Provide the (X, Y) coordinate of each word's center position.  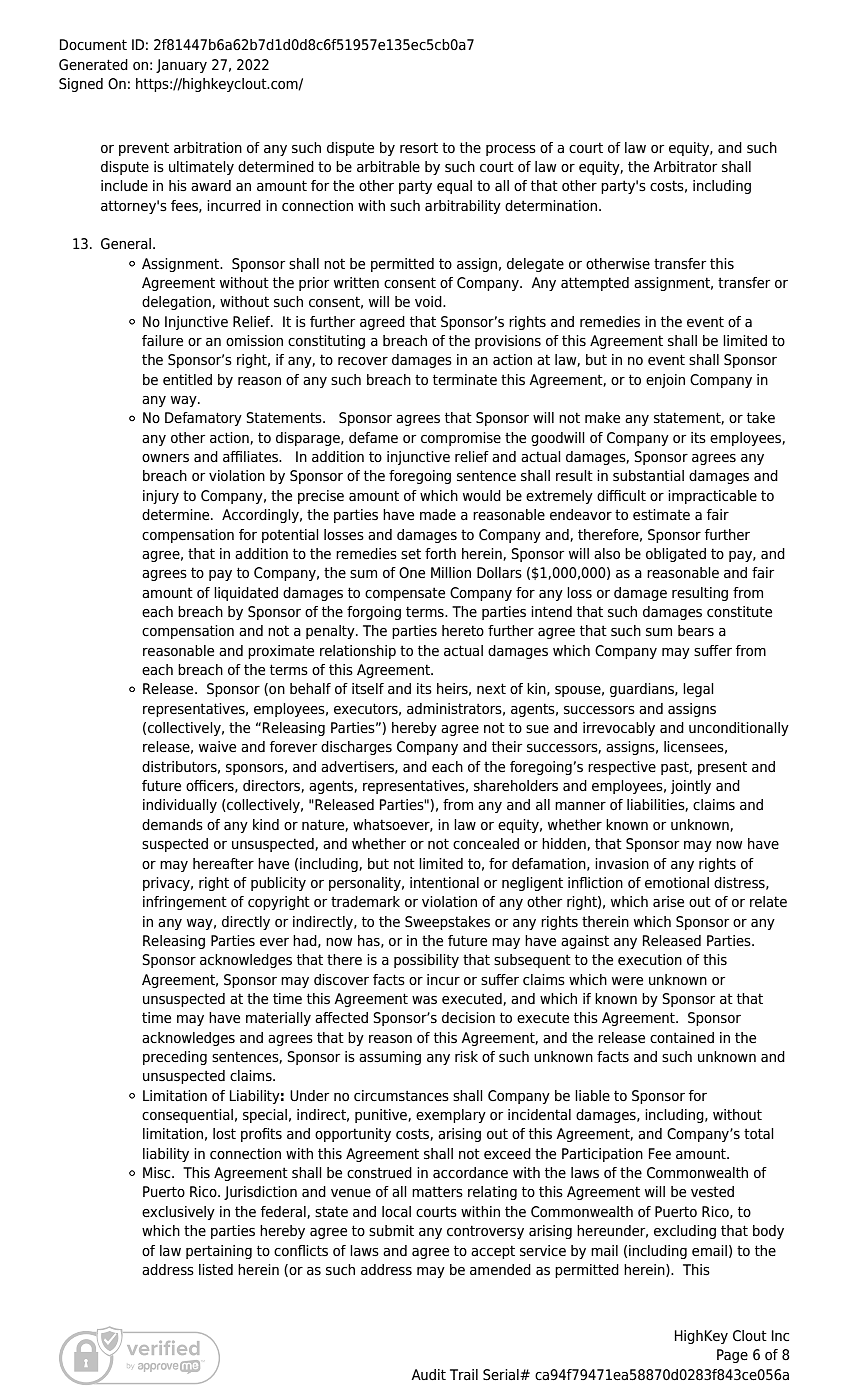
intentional (444, 882)
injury (161, 497)
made (438, 515)
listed (216, 1270)
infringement (185, 903)
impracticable (712, 497)
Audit (428, 1374)
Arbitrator (685, 166)
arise (668, 902)
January (181, 66)
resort (419, 147)
